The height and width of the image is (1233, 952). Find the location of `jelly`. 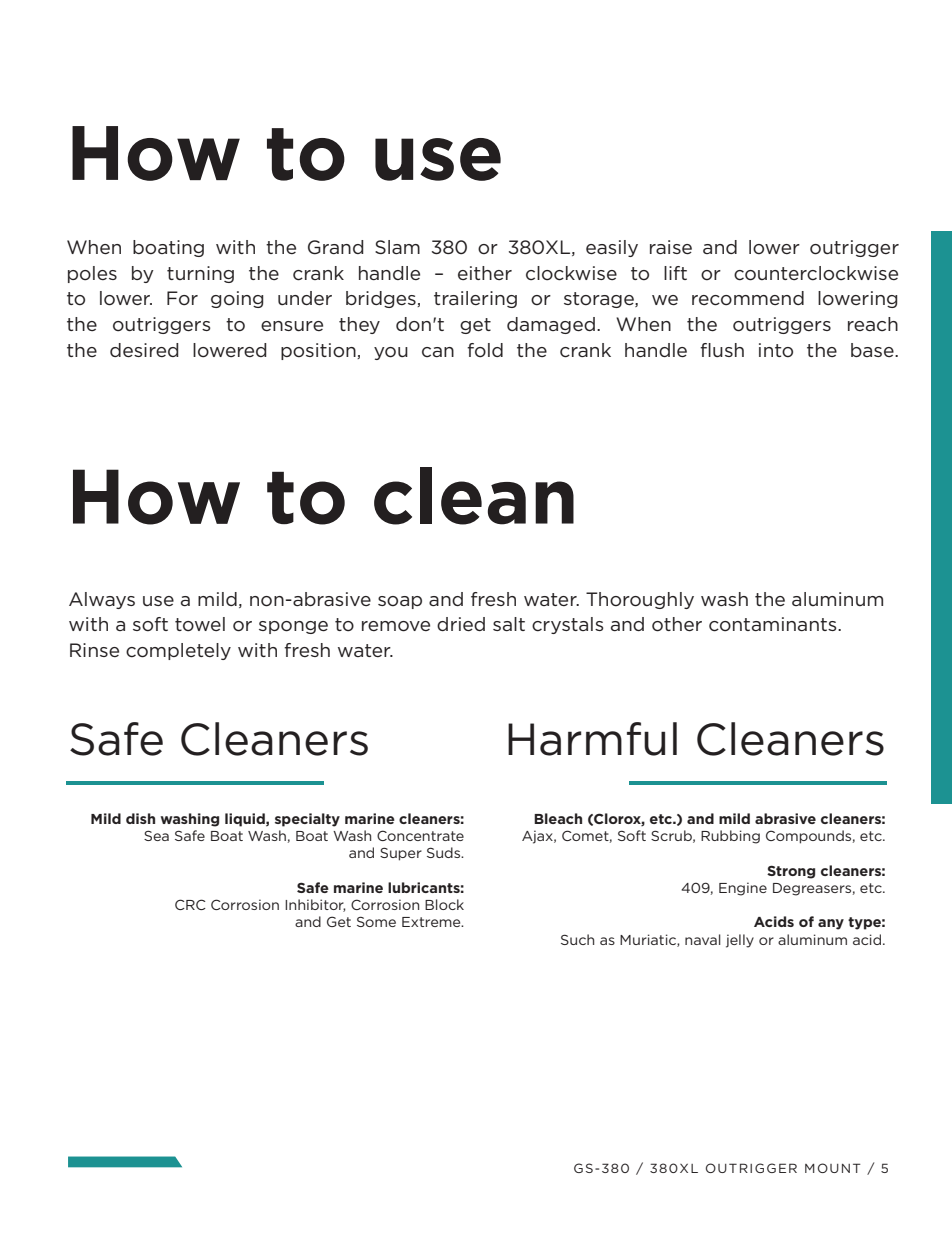

jelly is located at coordinates (740, 941).
